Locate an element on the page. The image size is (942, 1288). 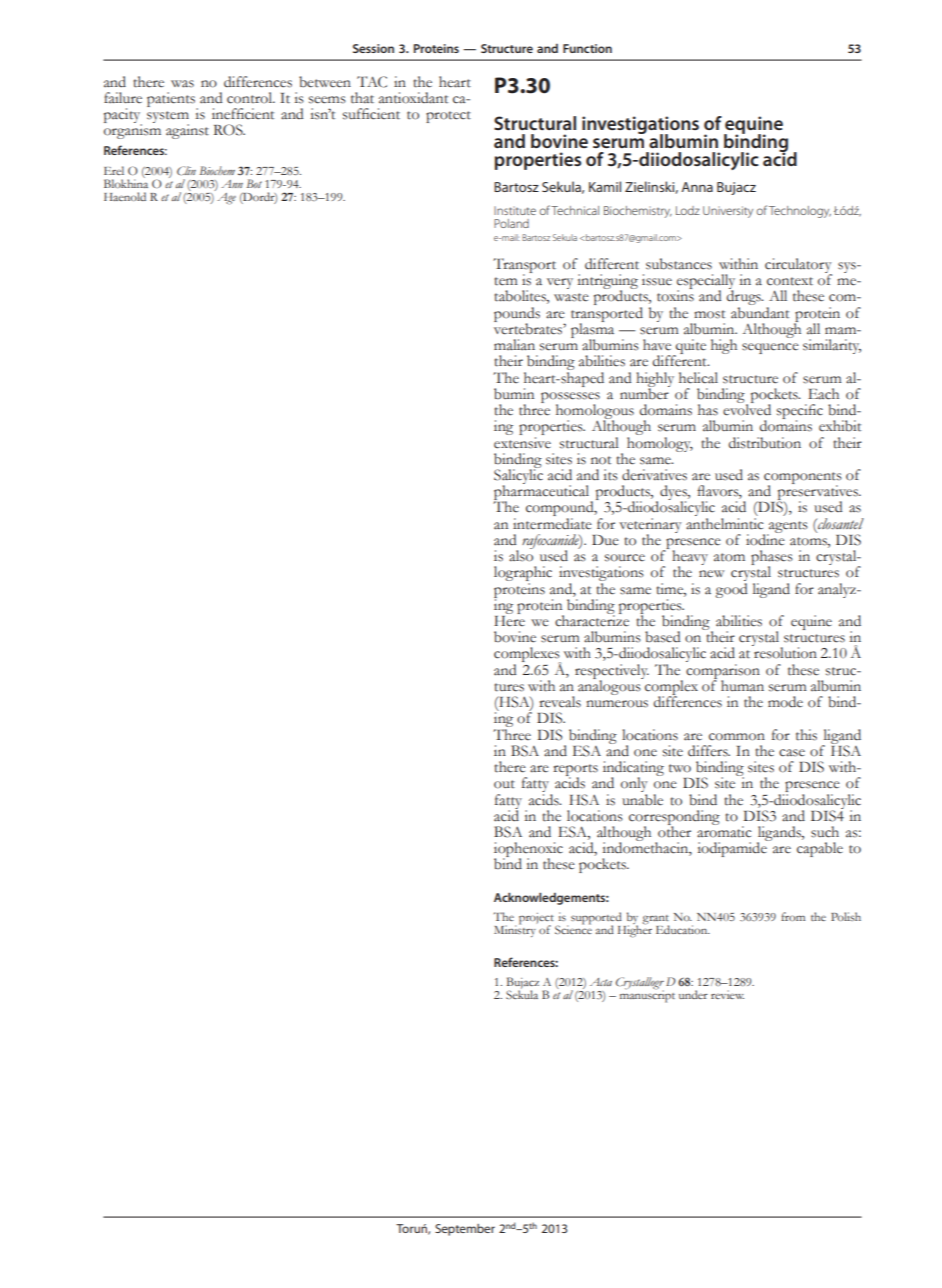
from is located at coordinates (793, 916).
